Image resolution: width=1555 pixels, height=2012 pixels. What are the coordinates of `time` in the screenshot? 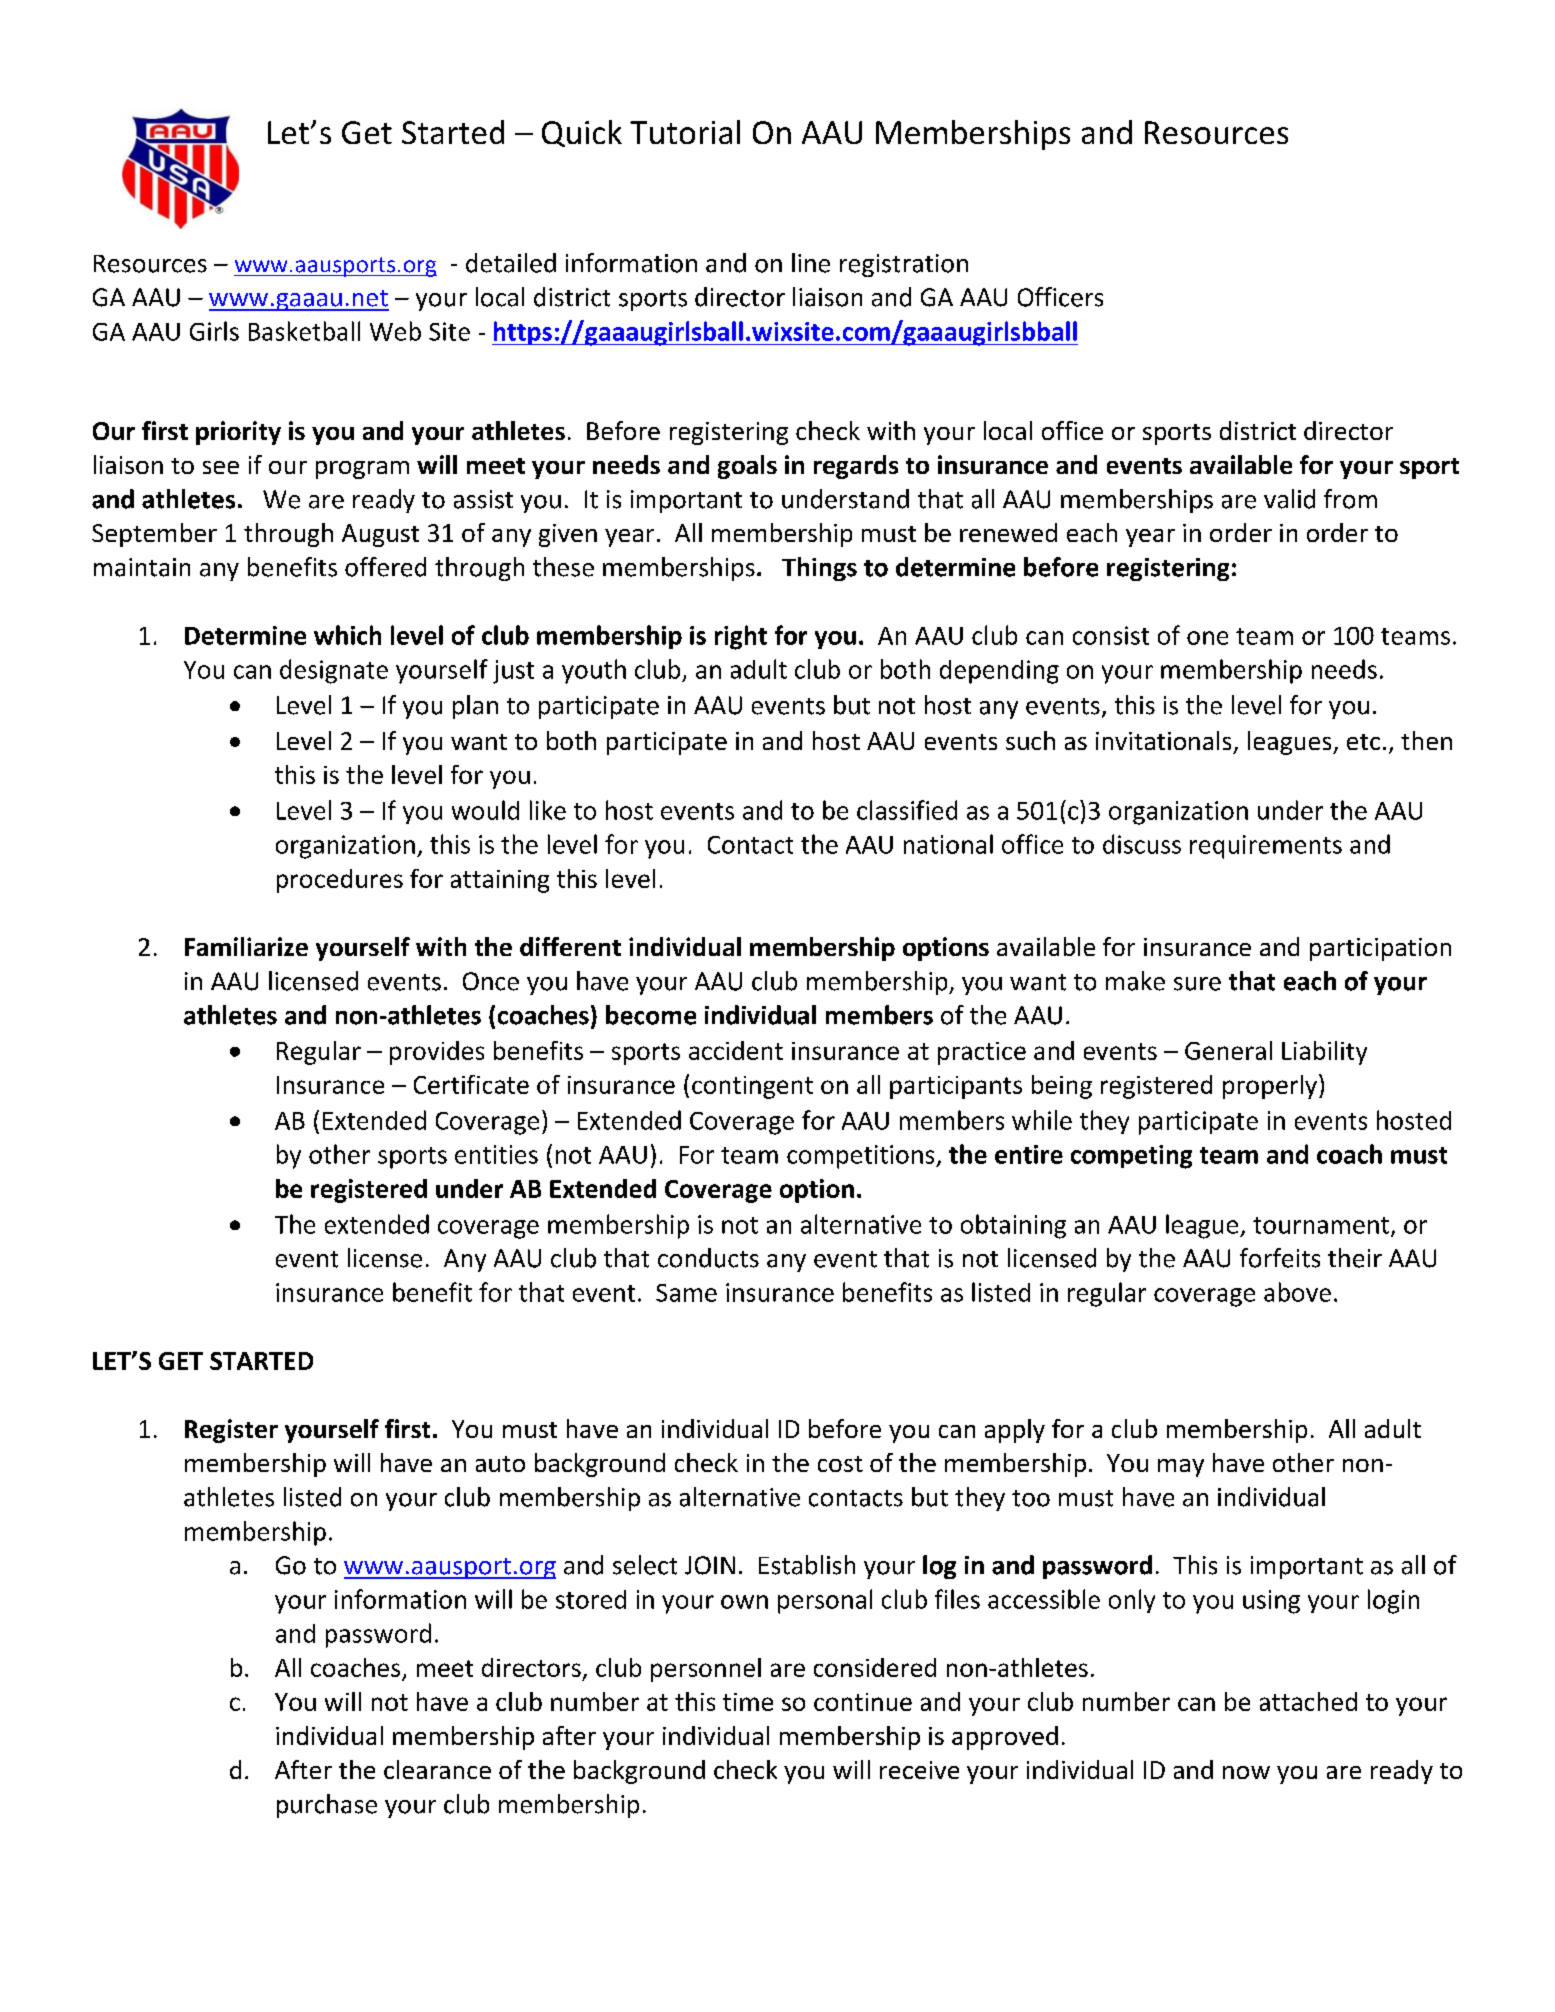 It's located at (748, 1702).
